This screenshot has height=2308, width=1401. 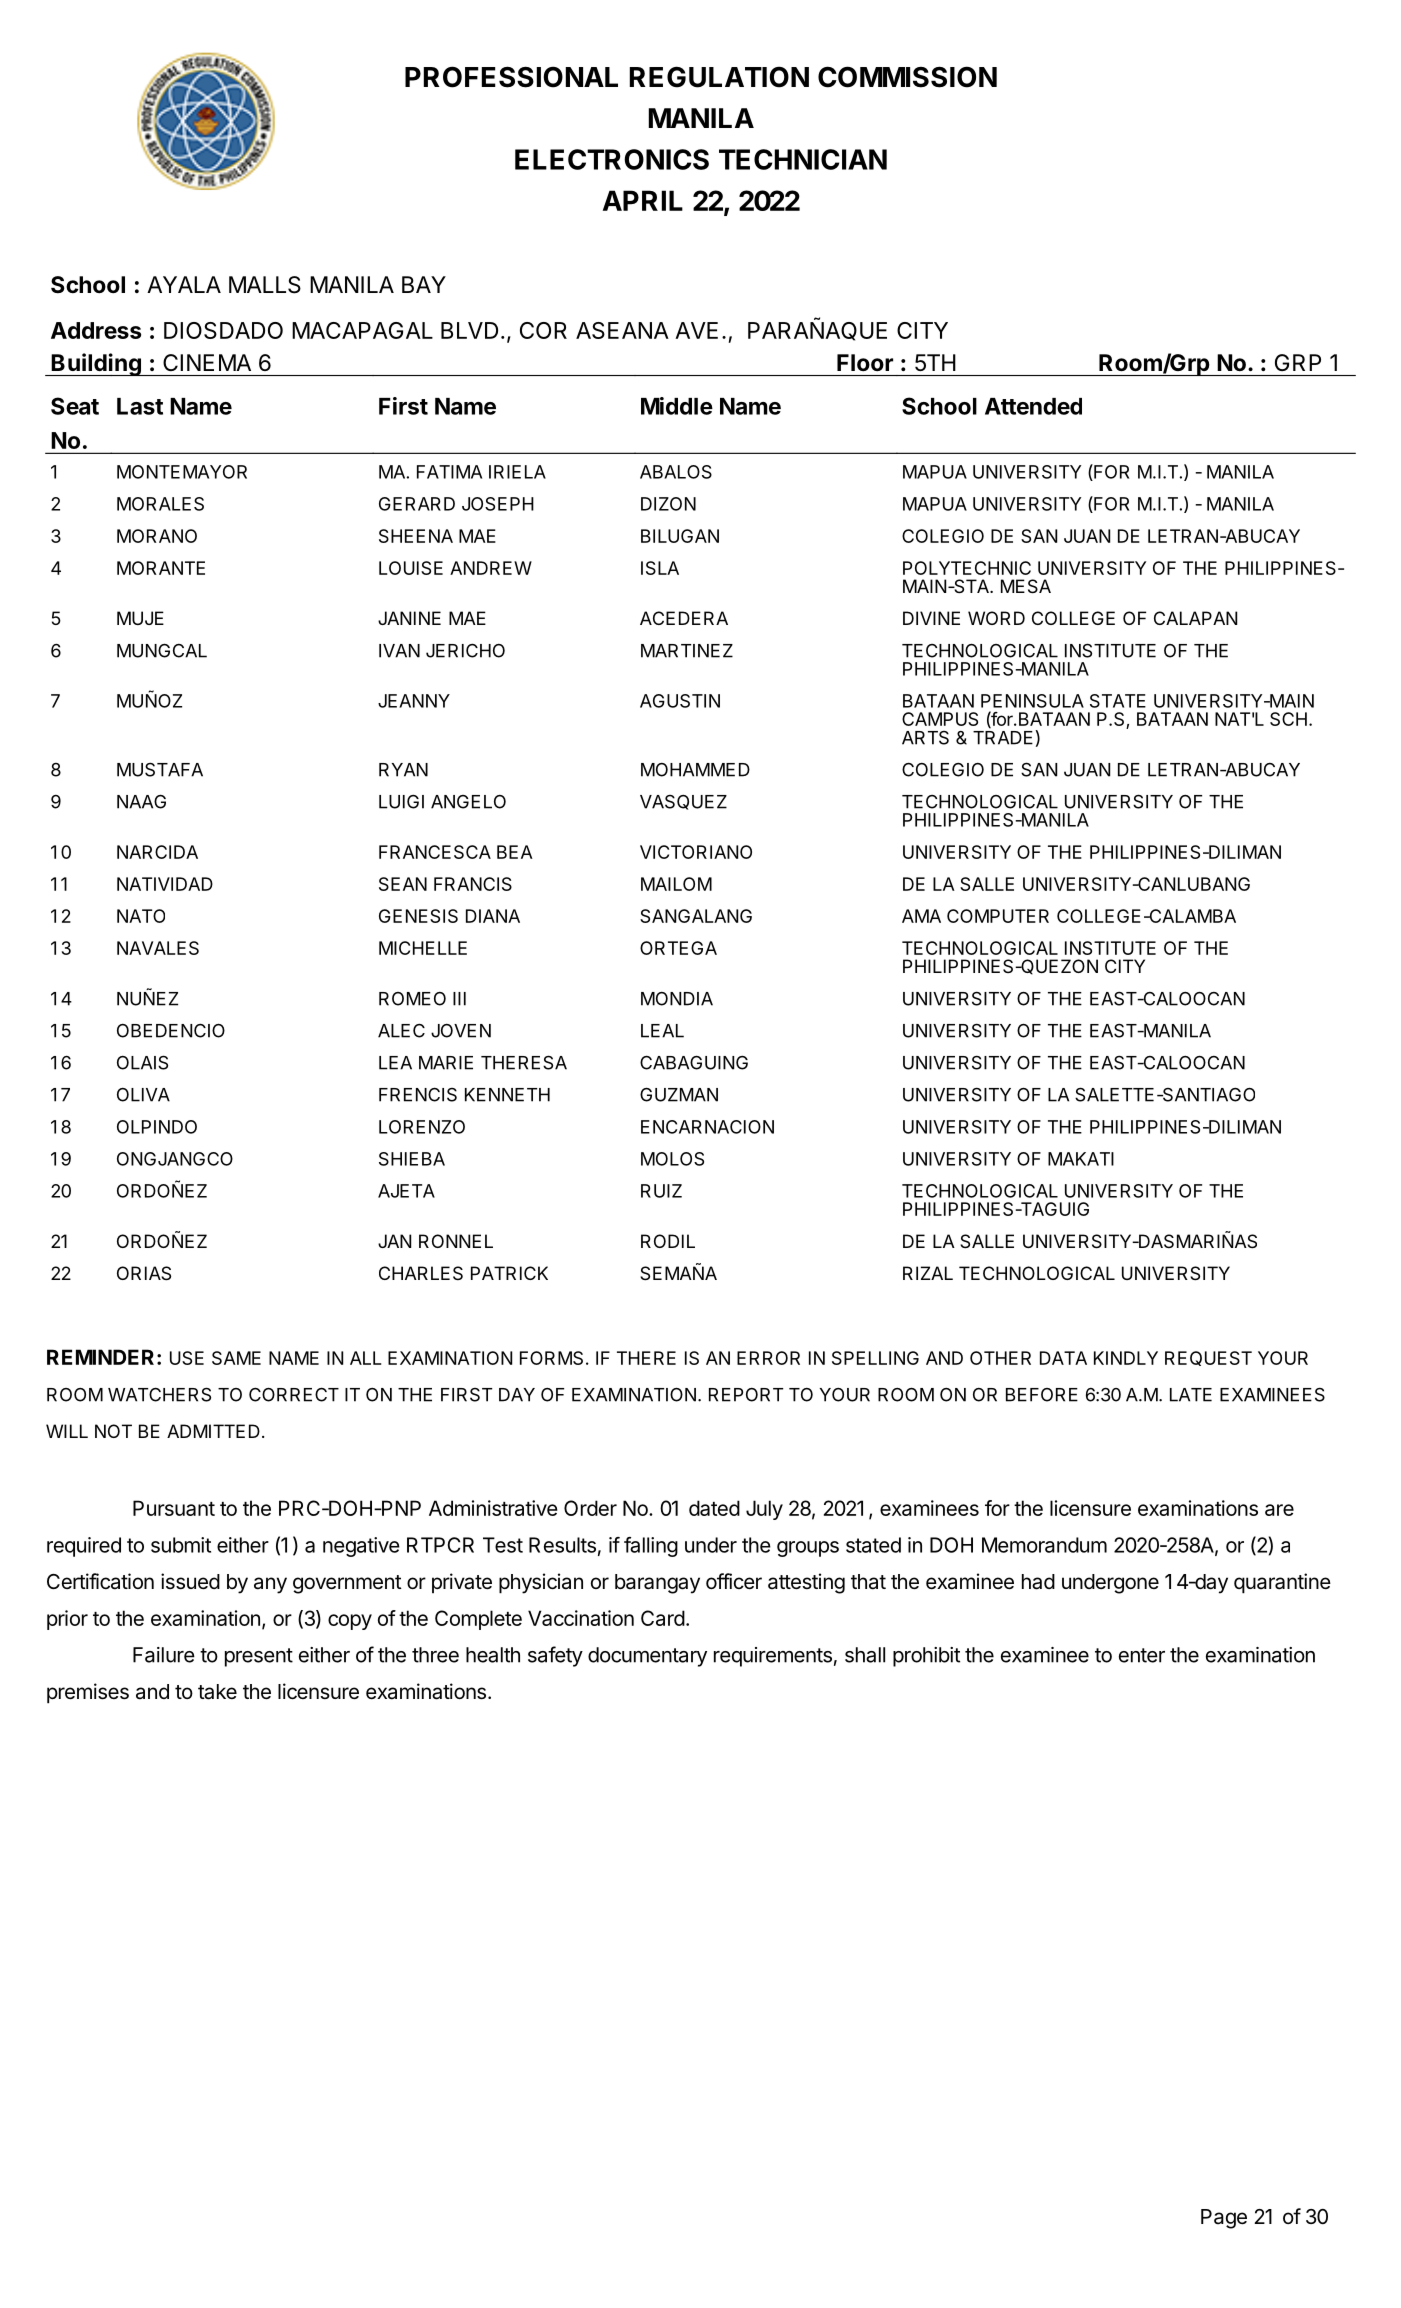 What do you see at coordinates (422, 1127) in the screenshot?
I see `LORENZO` at bounding box center [422, 1127].
